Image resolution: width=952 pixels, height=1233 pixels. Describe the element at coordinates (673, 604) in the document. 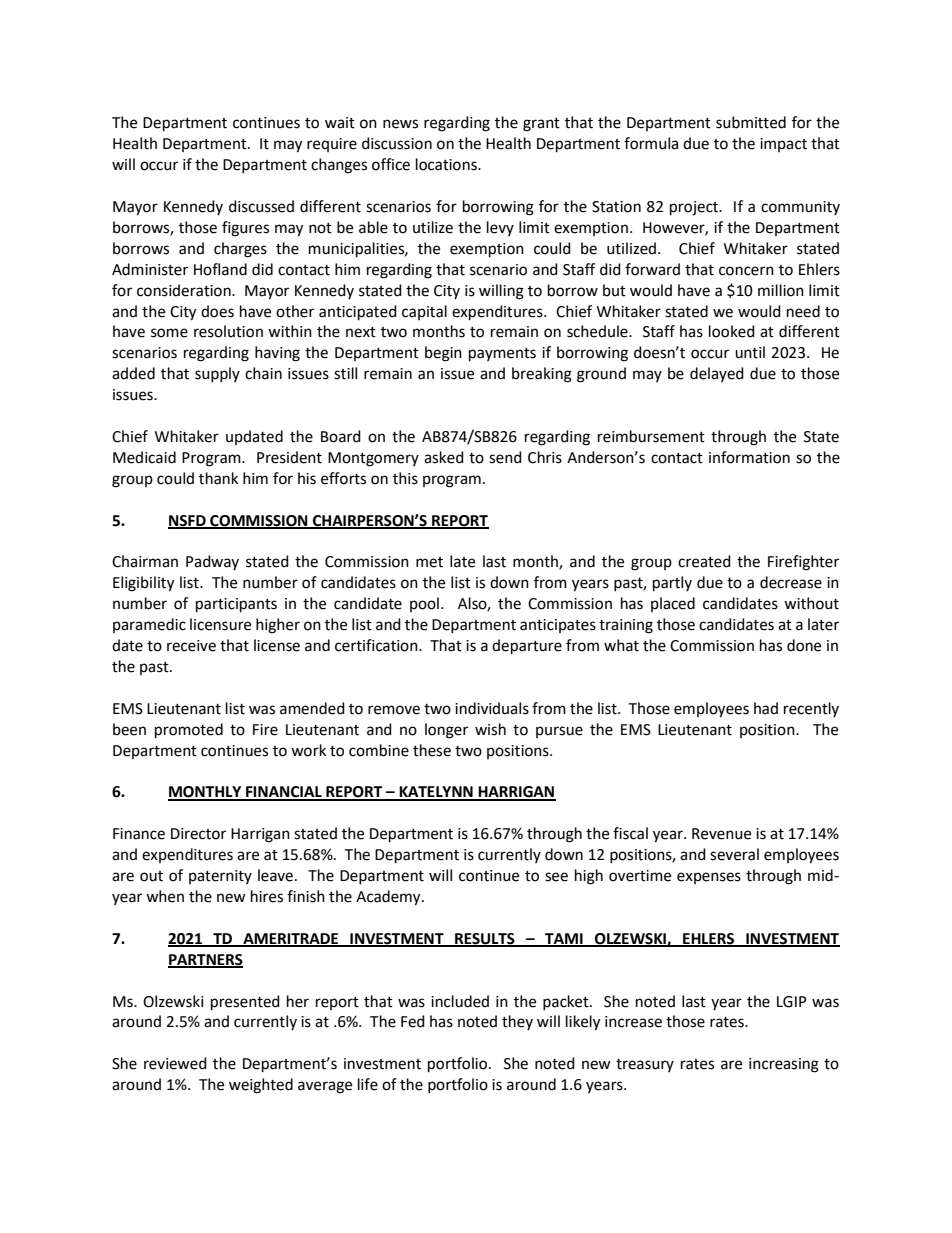

I see `placed` at that location.
